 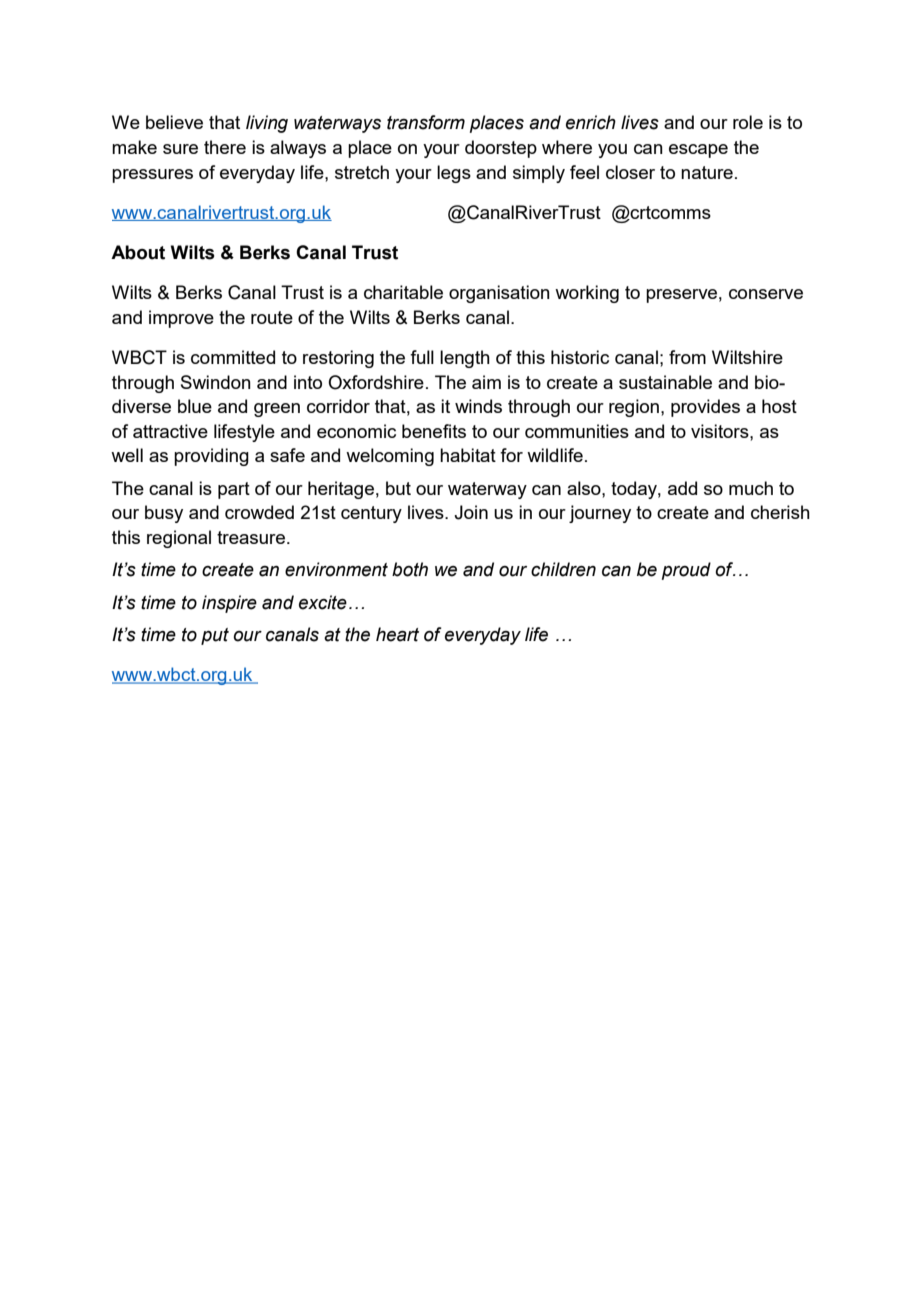 What do you see at coordinates (215, 636) in the screenshot?
I see `put` at bounding box center [215, 636].
